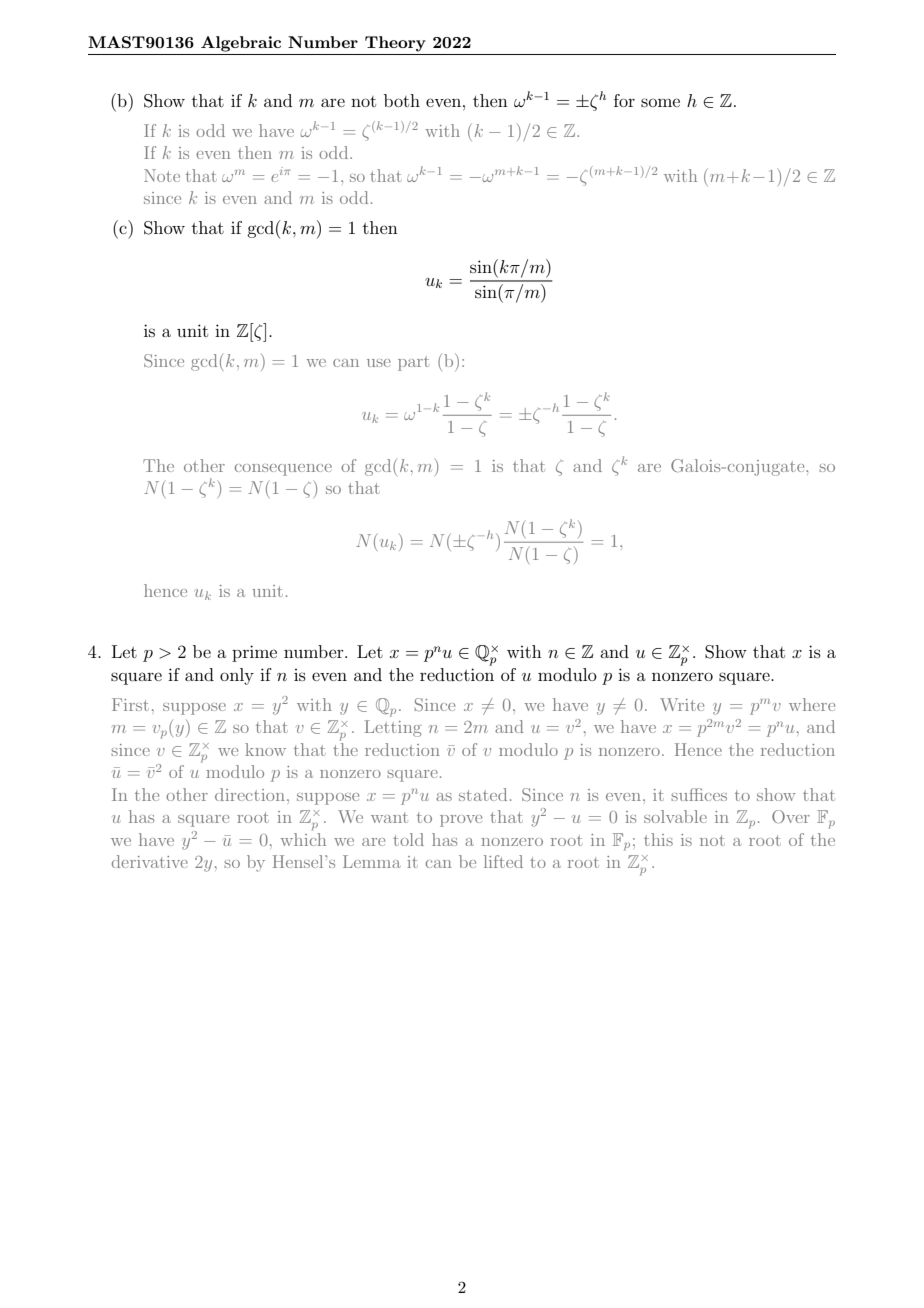 The width and height of the image is (924, 1308). What do you see at coordinates (379, 363) in the image?
I see `use` at bounding box center [379, 363].
